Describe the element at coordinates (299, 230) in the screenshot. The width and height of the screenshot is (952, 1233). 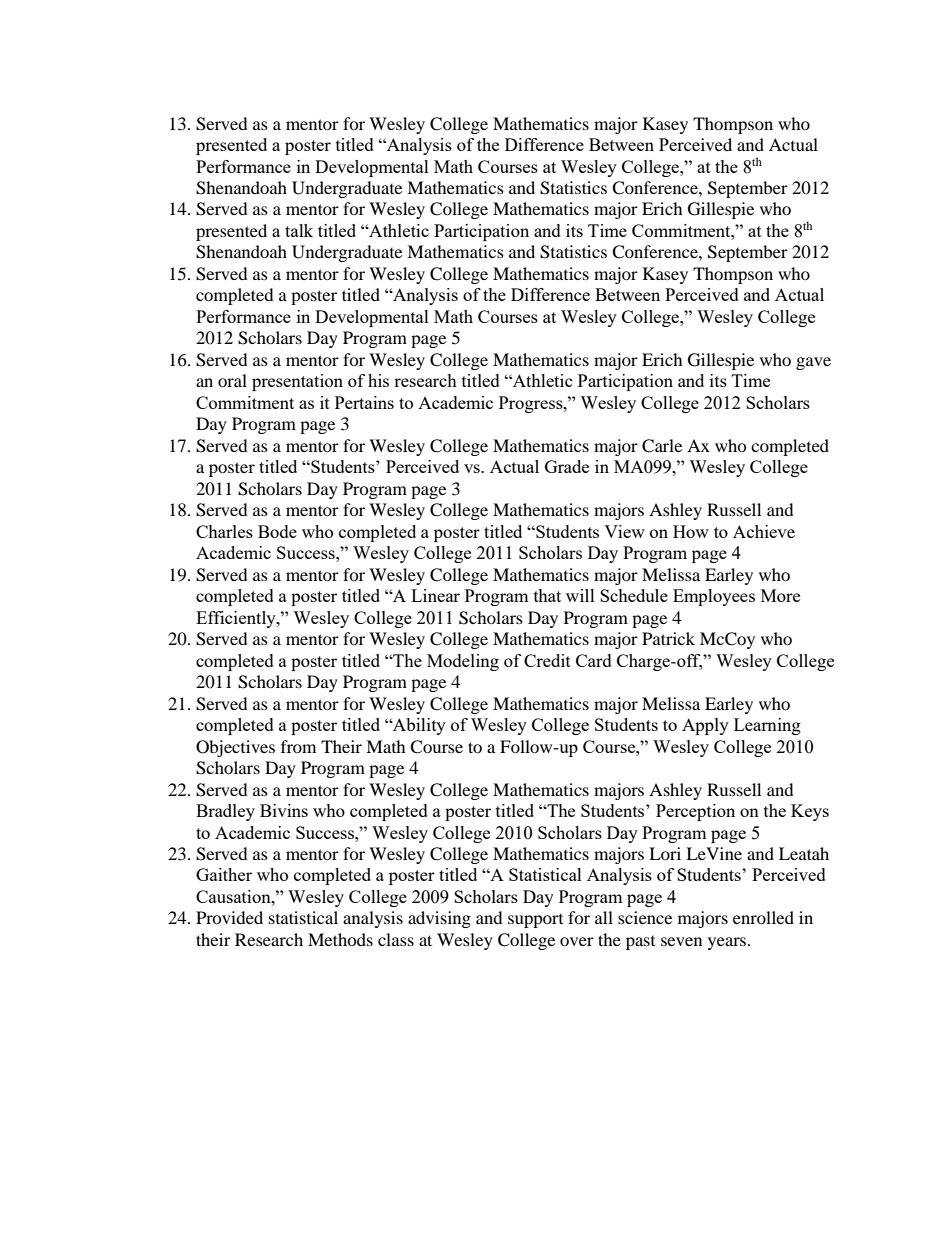
I see `talk` at that location.
